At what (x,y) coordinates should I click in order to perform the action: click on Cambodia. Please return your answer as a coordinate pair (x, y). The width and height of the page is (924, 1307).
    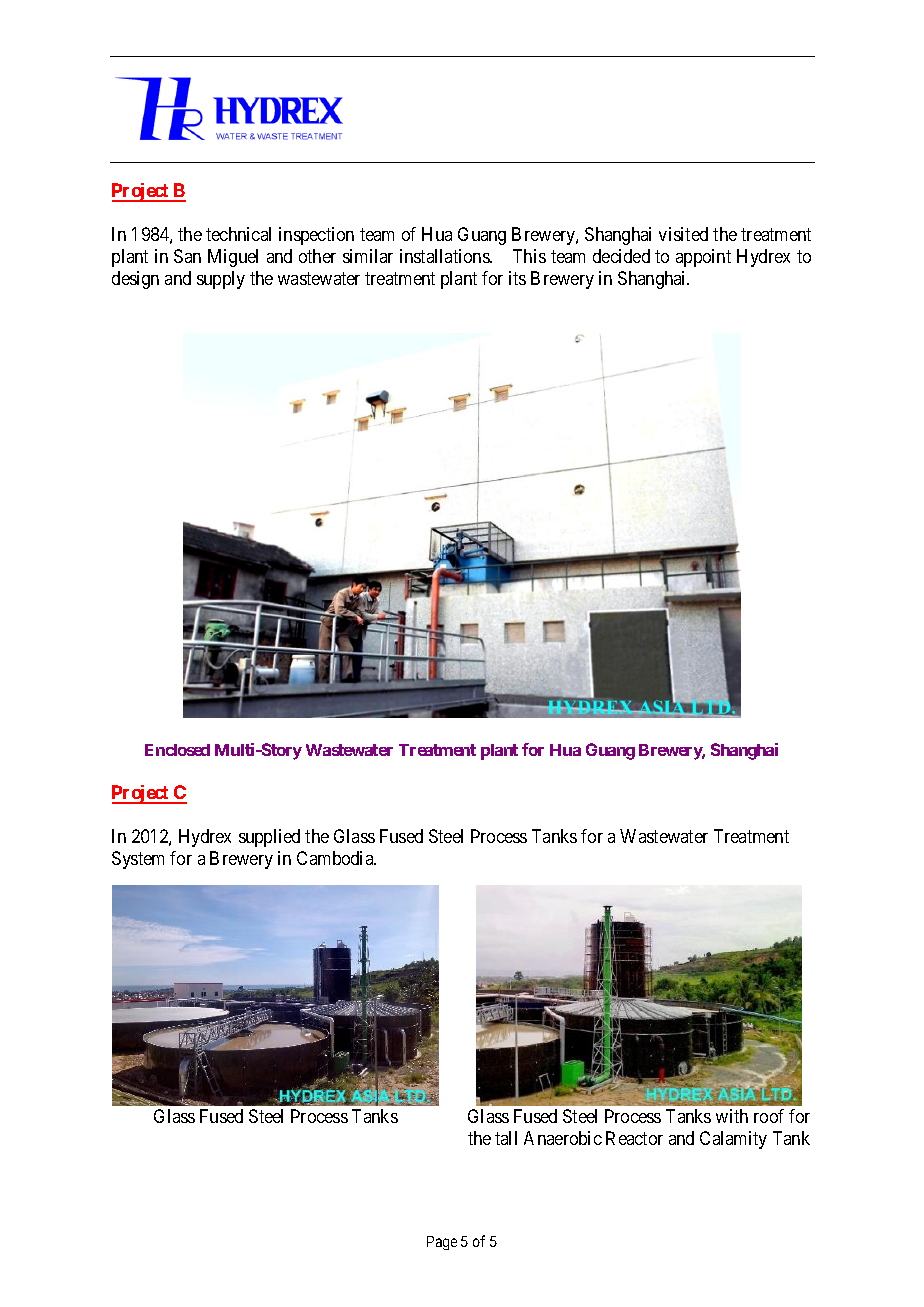
    Looking at the image, I should click on (336, 858).
